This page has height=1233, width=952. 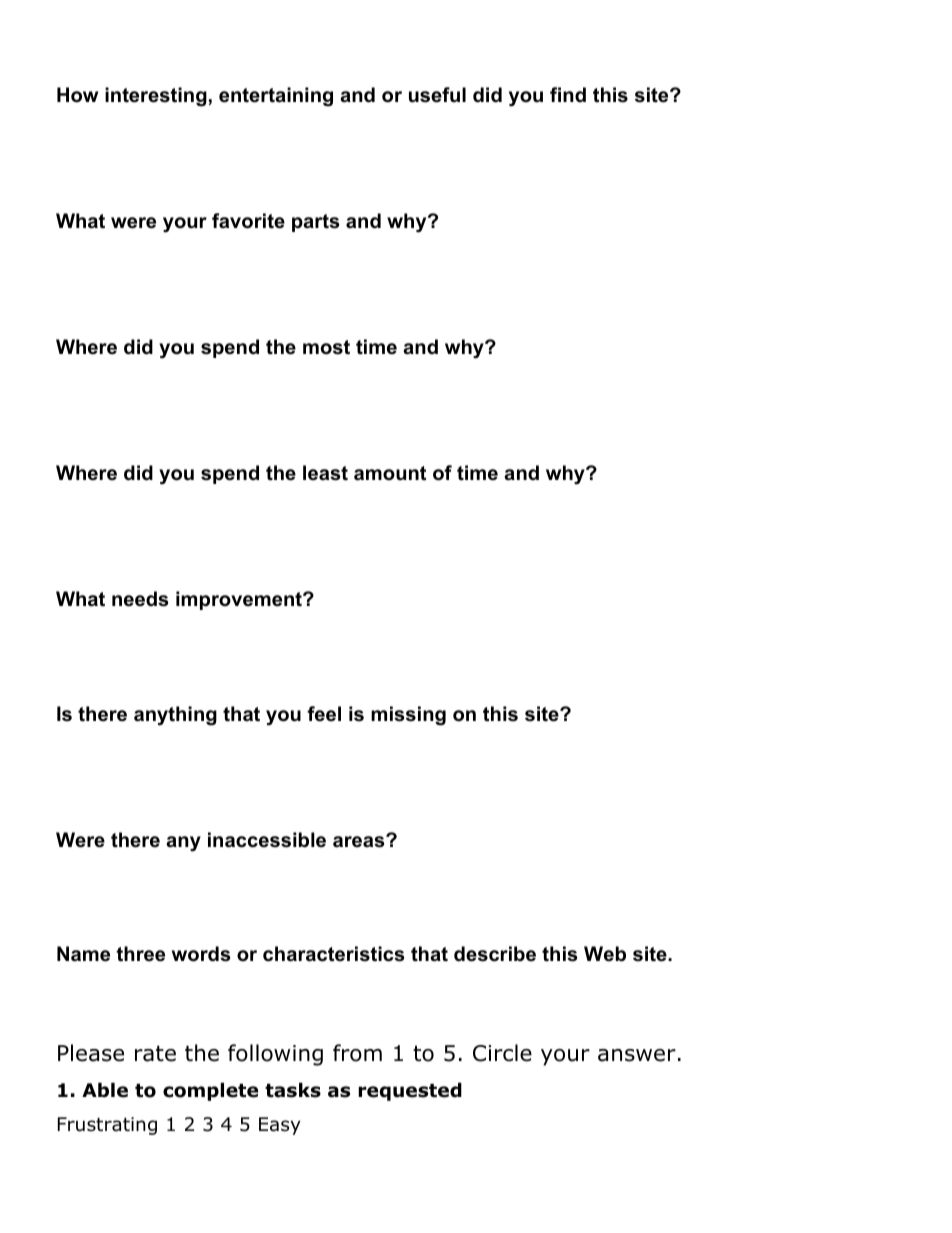 What do you see at coordinates (437, 95) in the page?
I see `useful` at bounding box center [437, 95].
